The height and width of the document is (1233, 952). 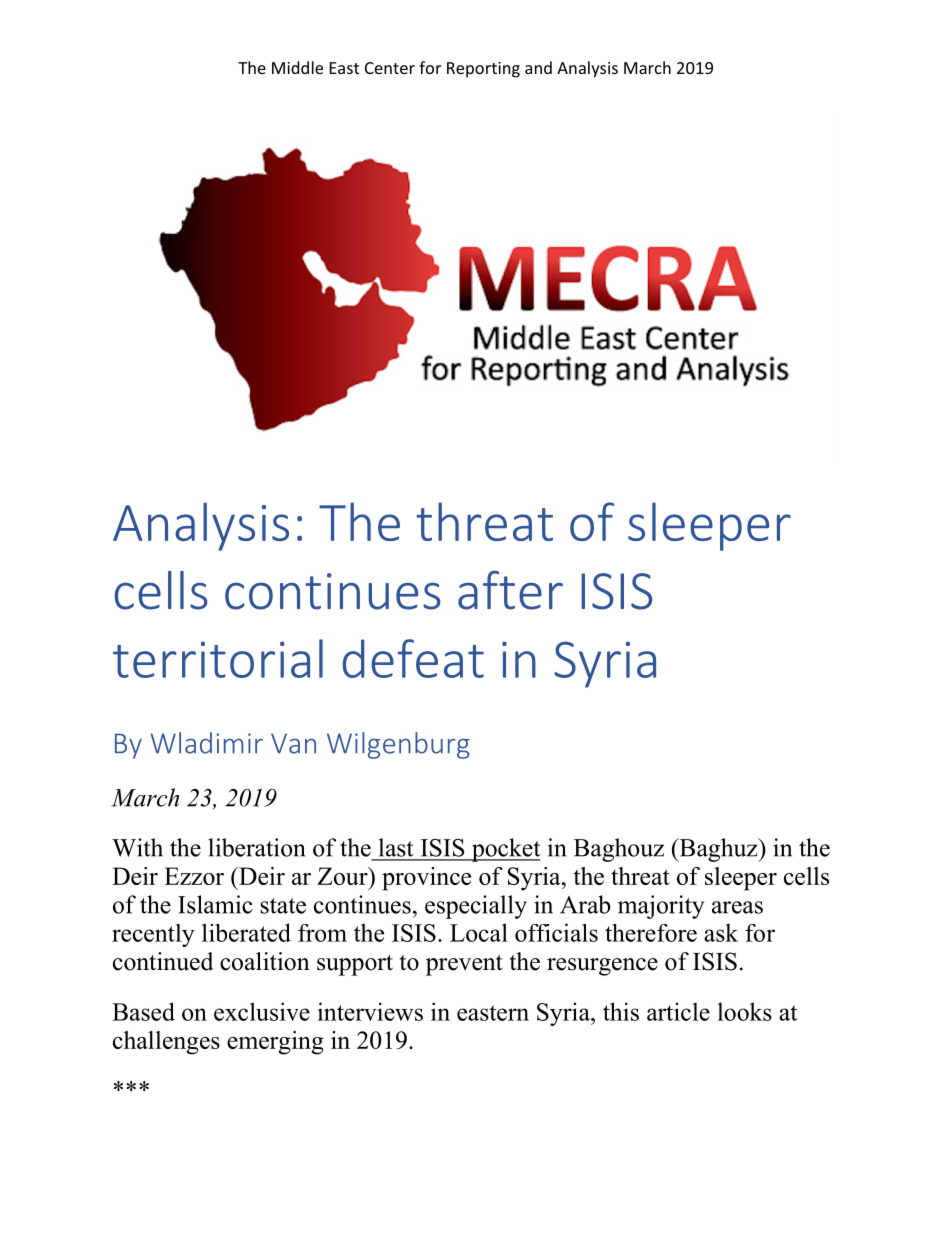 What do you see at coordinates (661, 907) in the document?
I see `majority` at bounding box center [661, 907].
